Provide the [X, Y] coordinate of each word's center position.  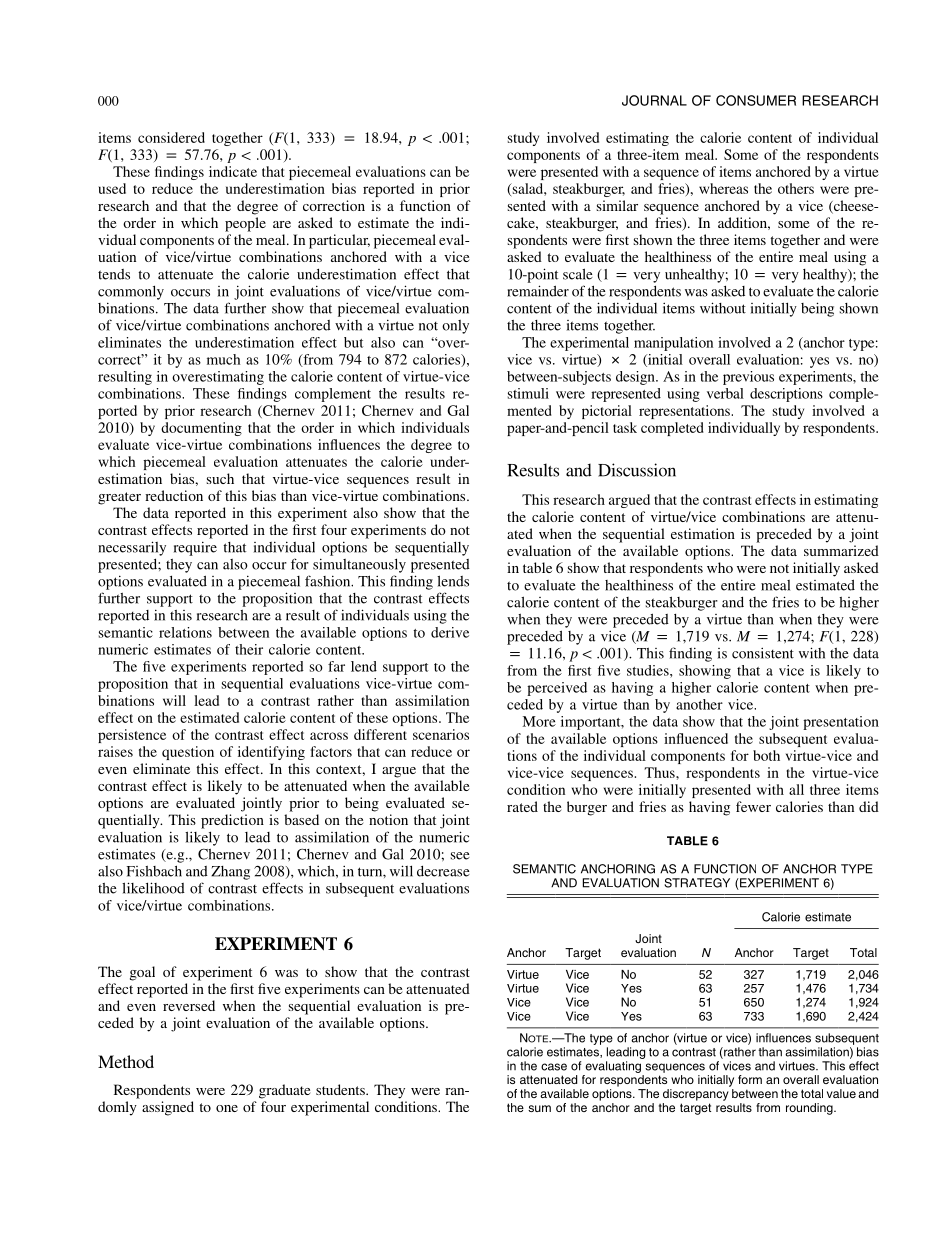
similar [617, 205]
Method [126, 1061]
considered [171, 137]
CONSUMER [756, 100]
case [554, 1067]
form [750, 1079]
